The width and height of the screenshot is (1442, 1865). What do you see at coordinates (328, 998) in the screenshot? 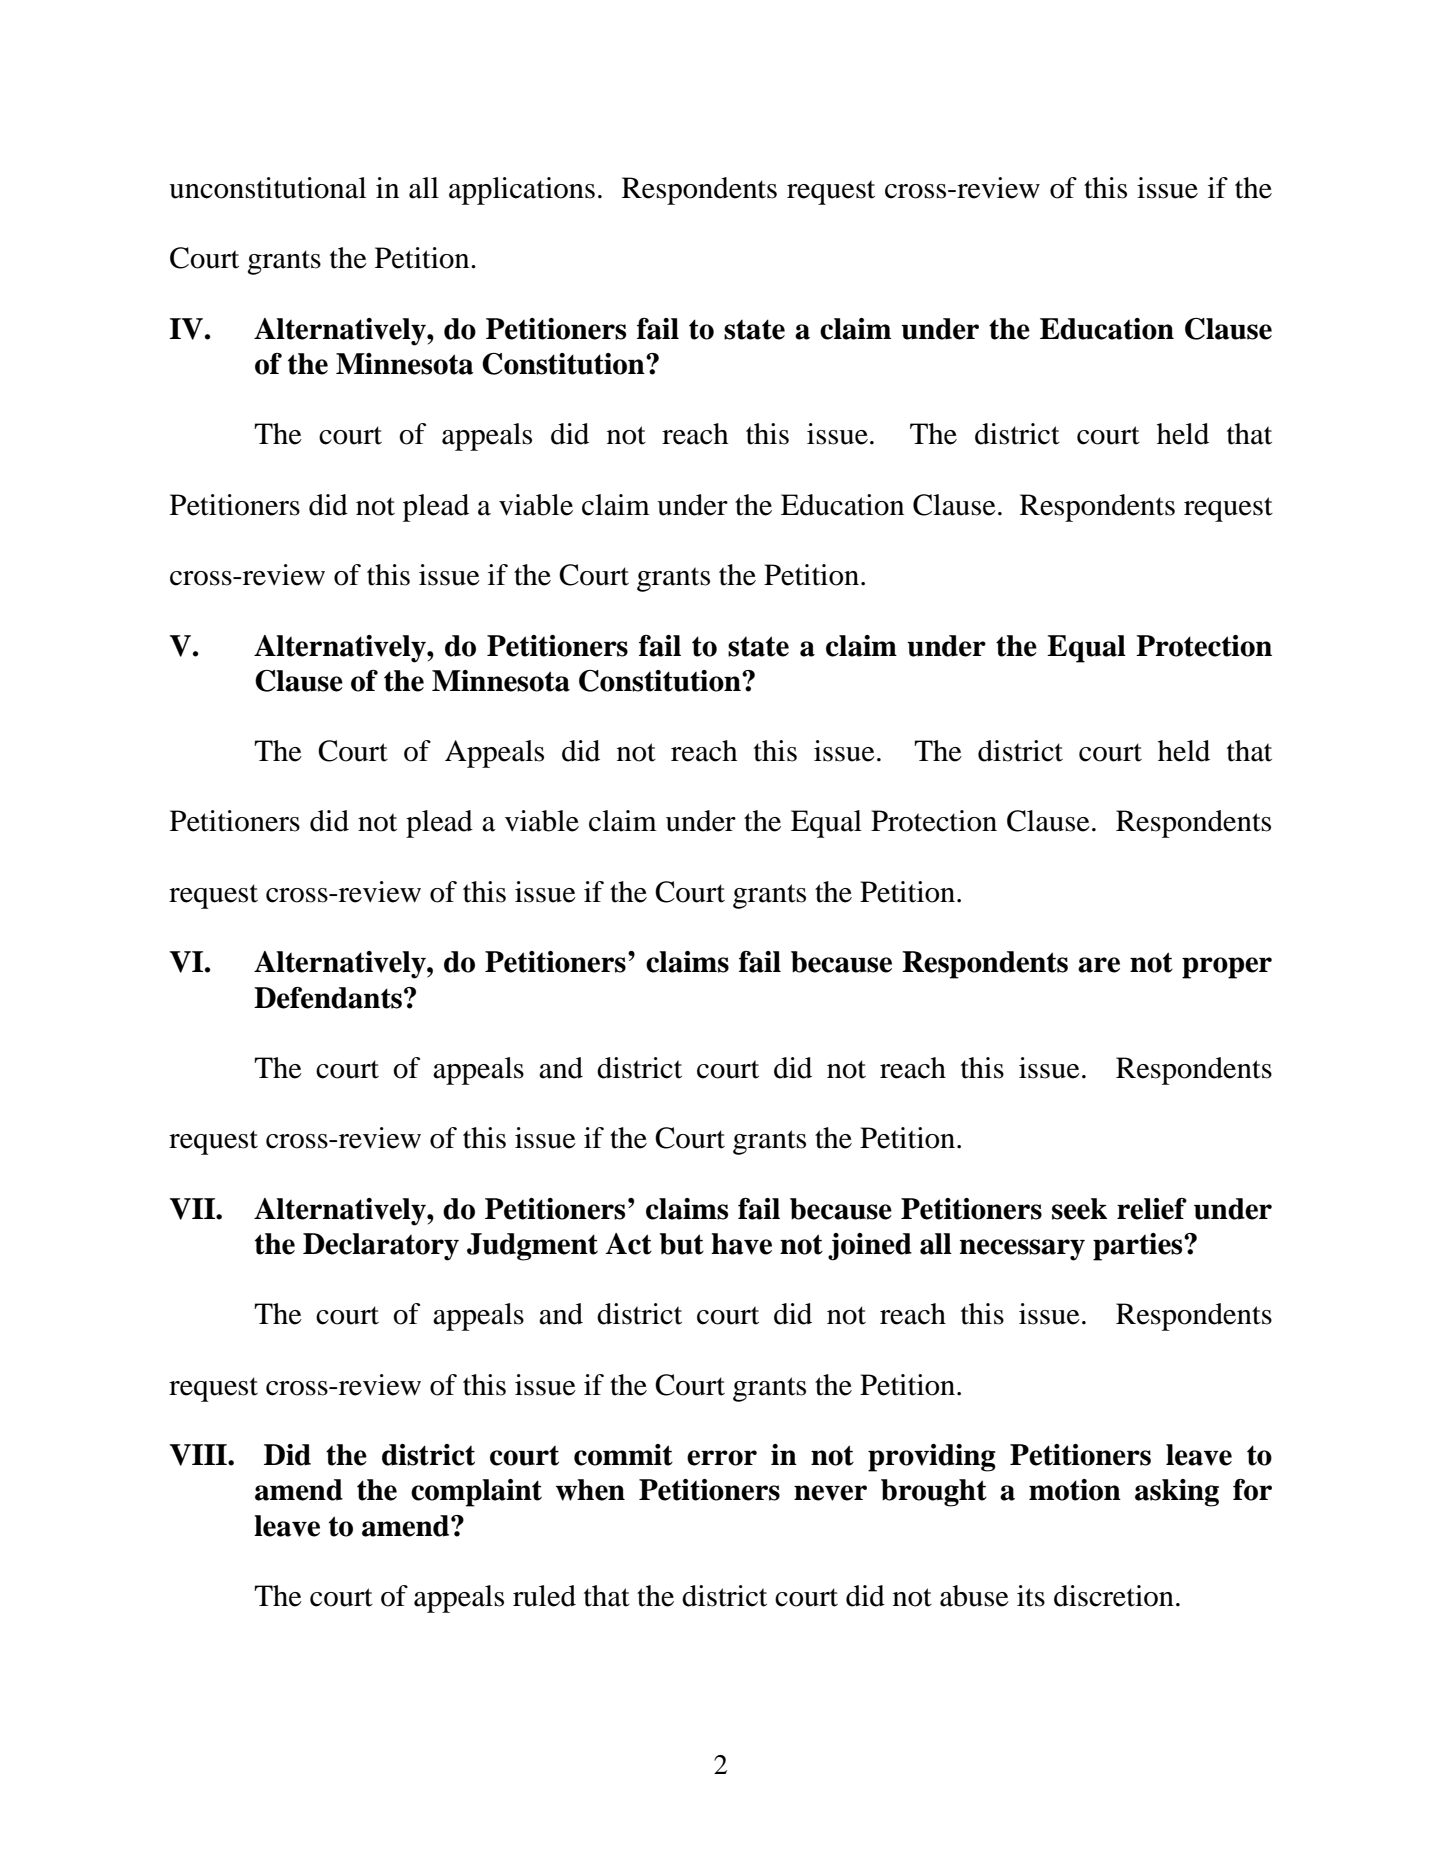
I see `Defendants` at bounding box center [328, 998].
